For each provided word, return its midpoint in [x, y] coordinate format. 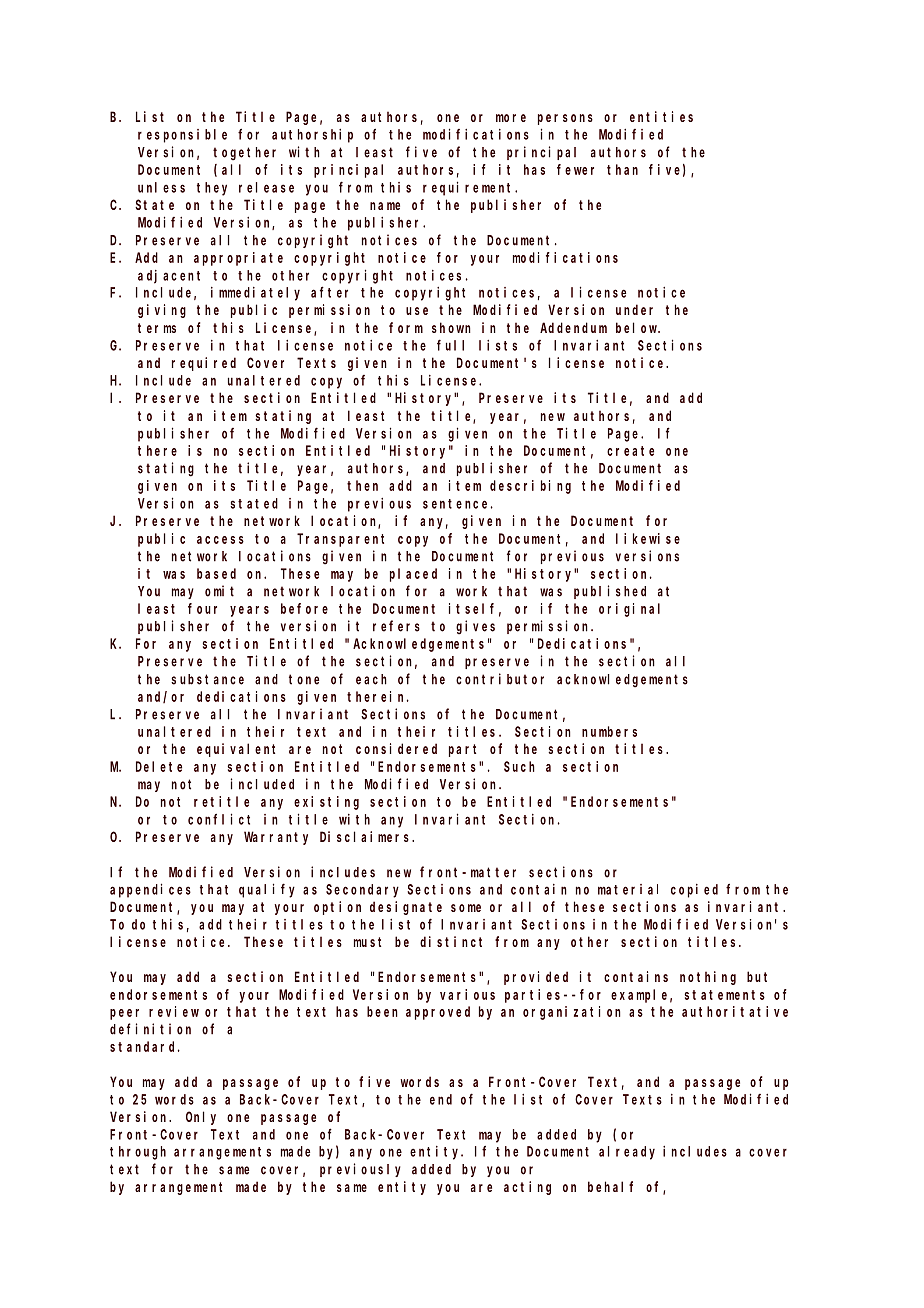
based [216, 573]
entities [661, 116]
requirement [469, 188]
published [610, 592]
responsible [182, 136]
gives [475, 627]
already [627, 1153]
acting [527, 1188]
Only [201, 1118]
